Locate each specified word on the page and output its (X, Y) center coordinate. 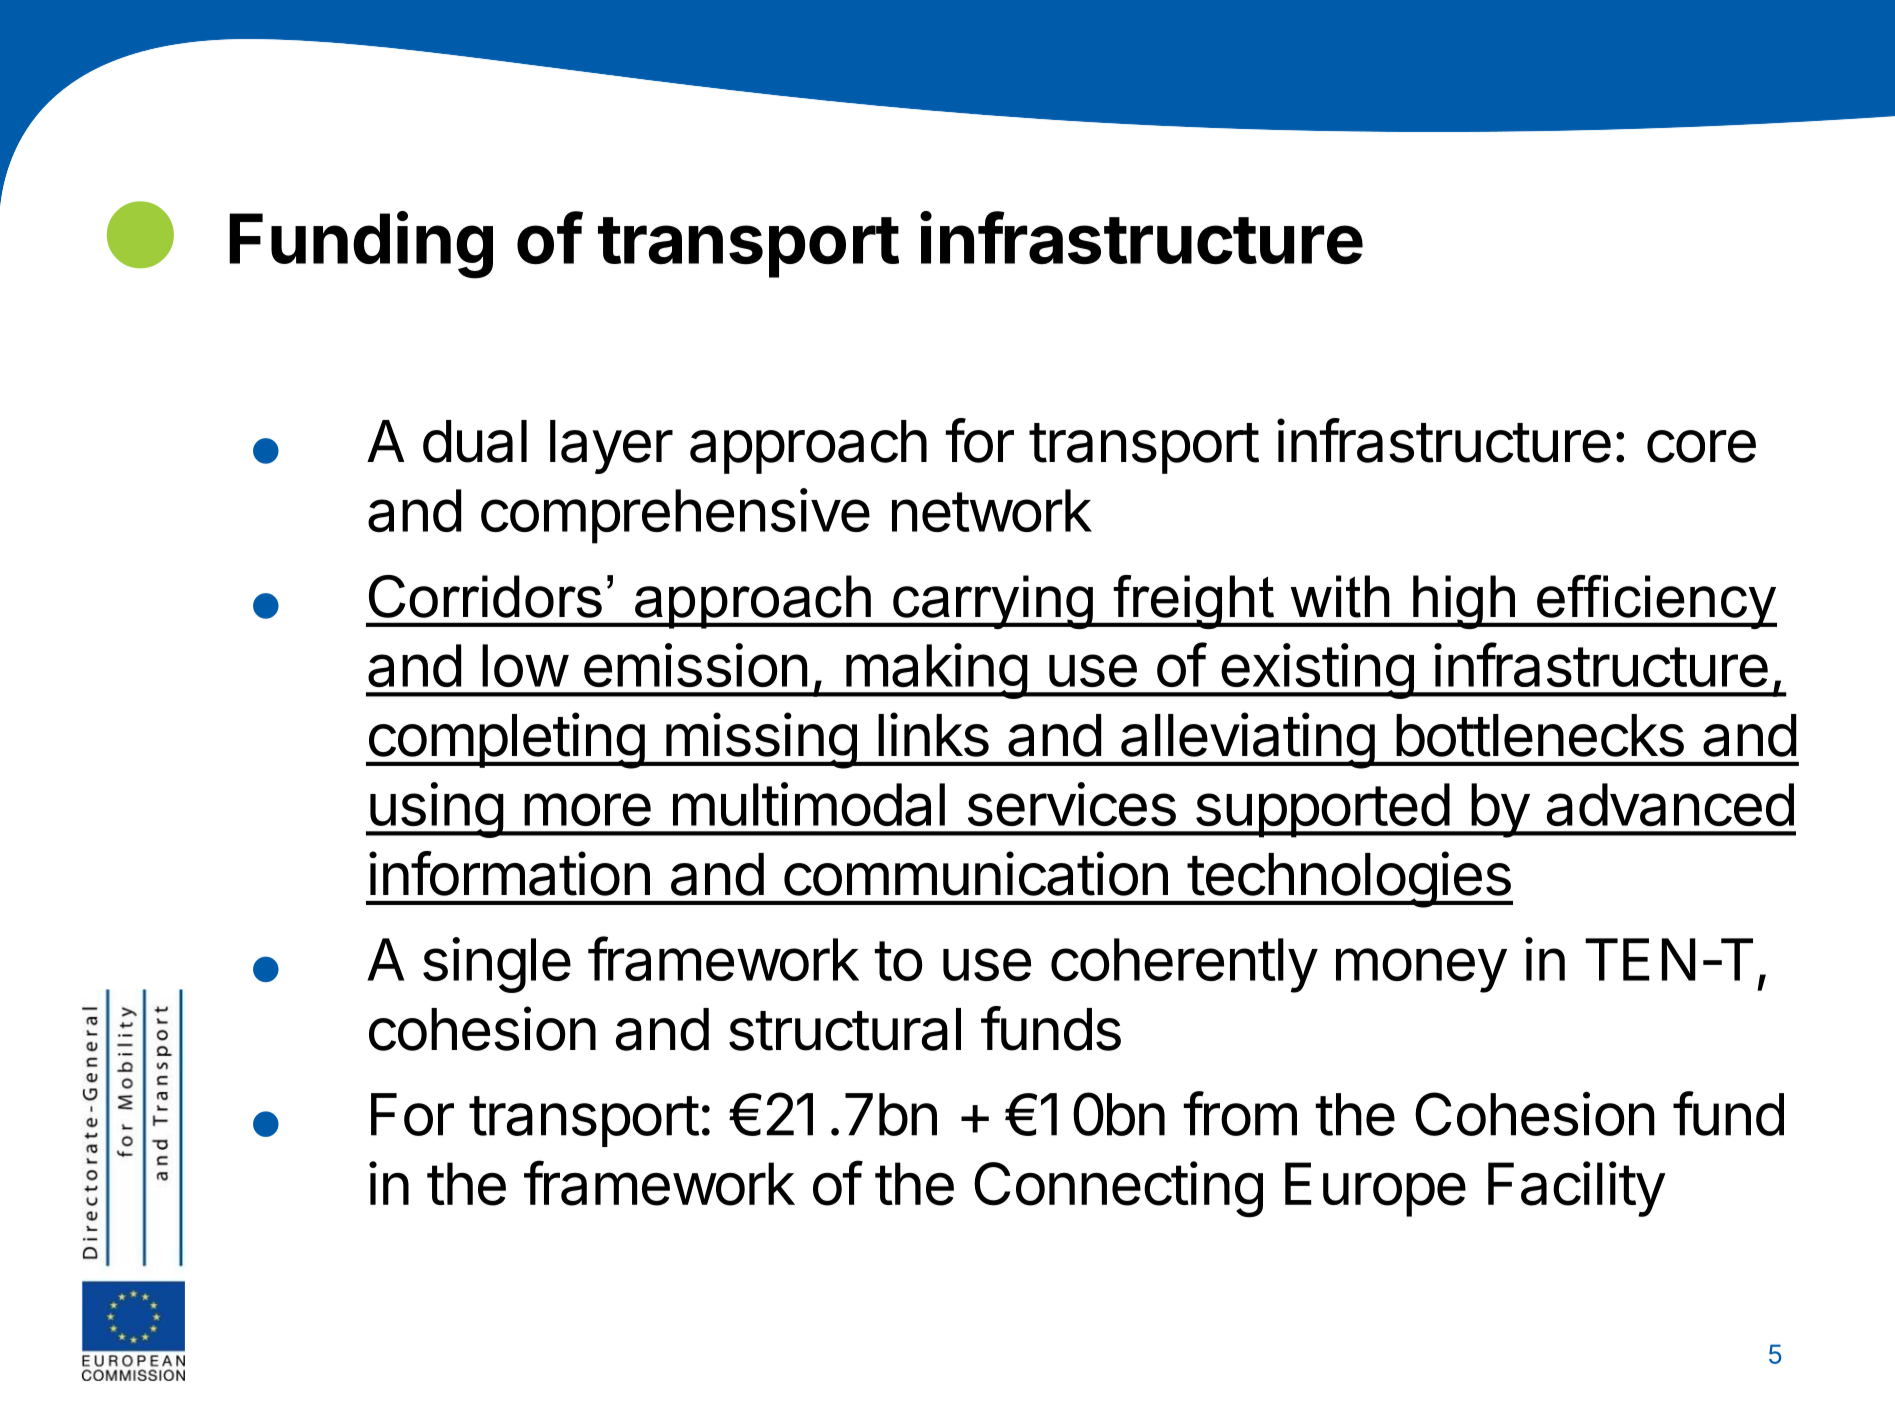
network (992, 510)
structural (845, 1029)
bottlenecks (1540, 735)
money (1421, 970)
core (1701, 446)
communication (976, 873)
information (509, 873)
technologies (1349, 879)
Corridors (485, 596)
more (587, 809)
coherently (1184, 965)
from (1240, 1113)
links (933, 734)
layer (611, 447)
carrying (993, 602)
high (1464, 602)
